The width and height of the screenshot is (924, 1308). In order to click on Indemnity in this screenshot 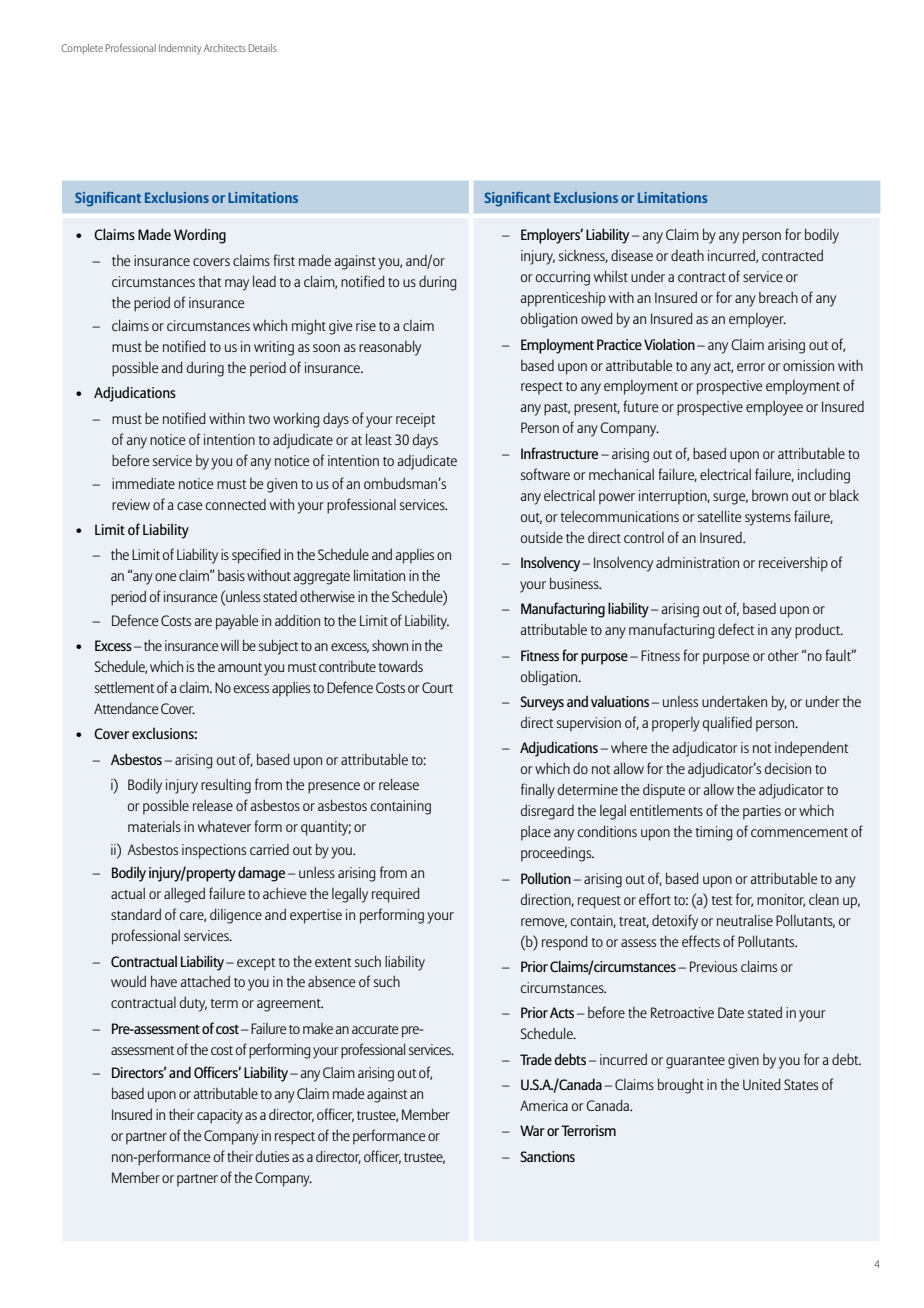, I will do `click(180, 49)`.
